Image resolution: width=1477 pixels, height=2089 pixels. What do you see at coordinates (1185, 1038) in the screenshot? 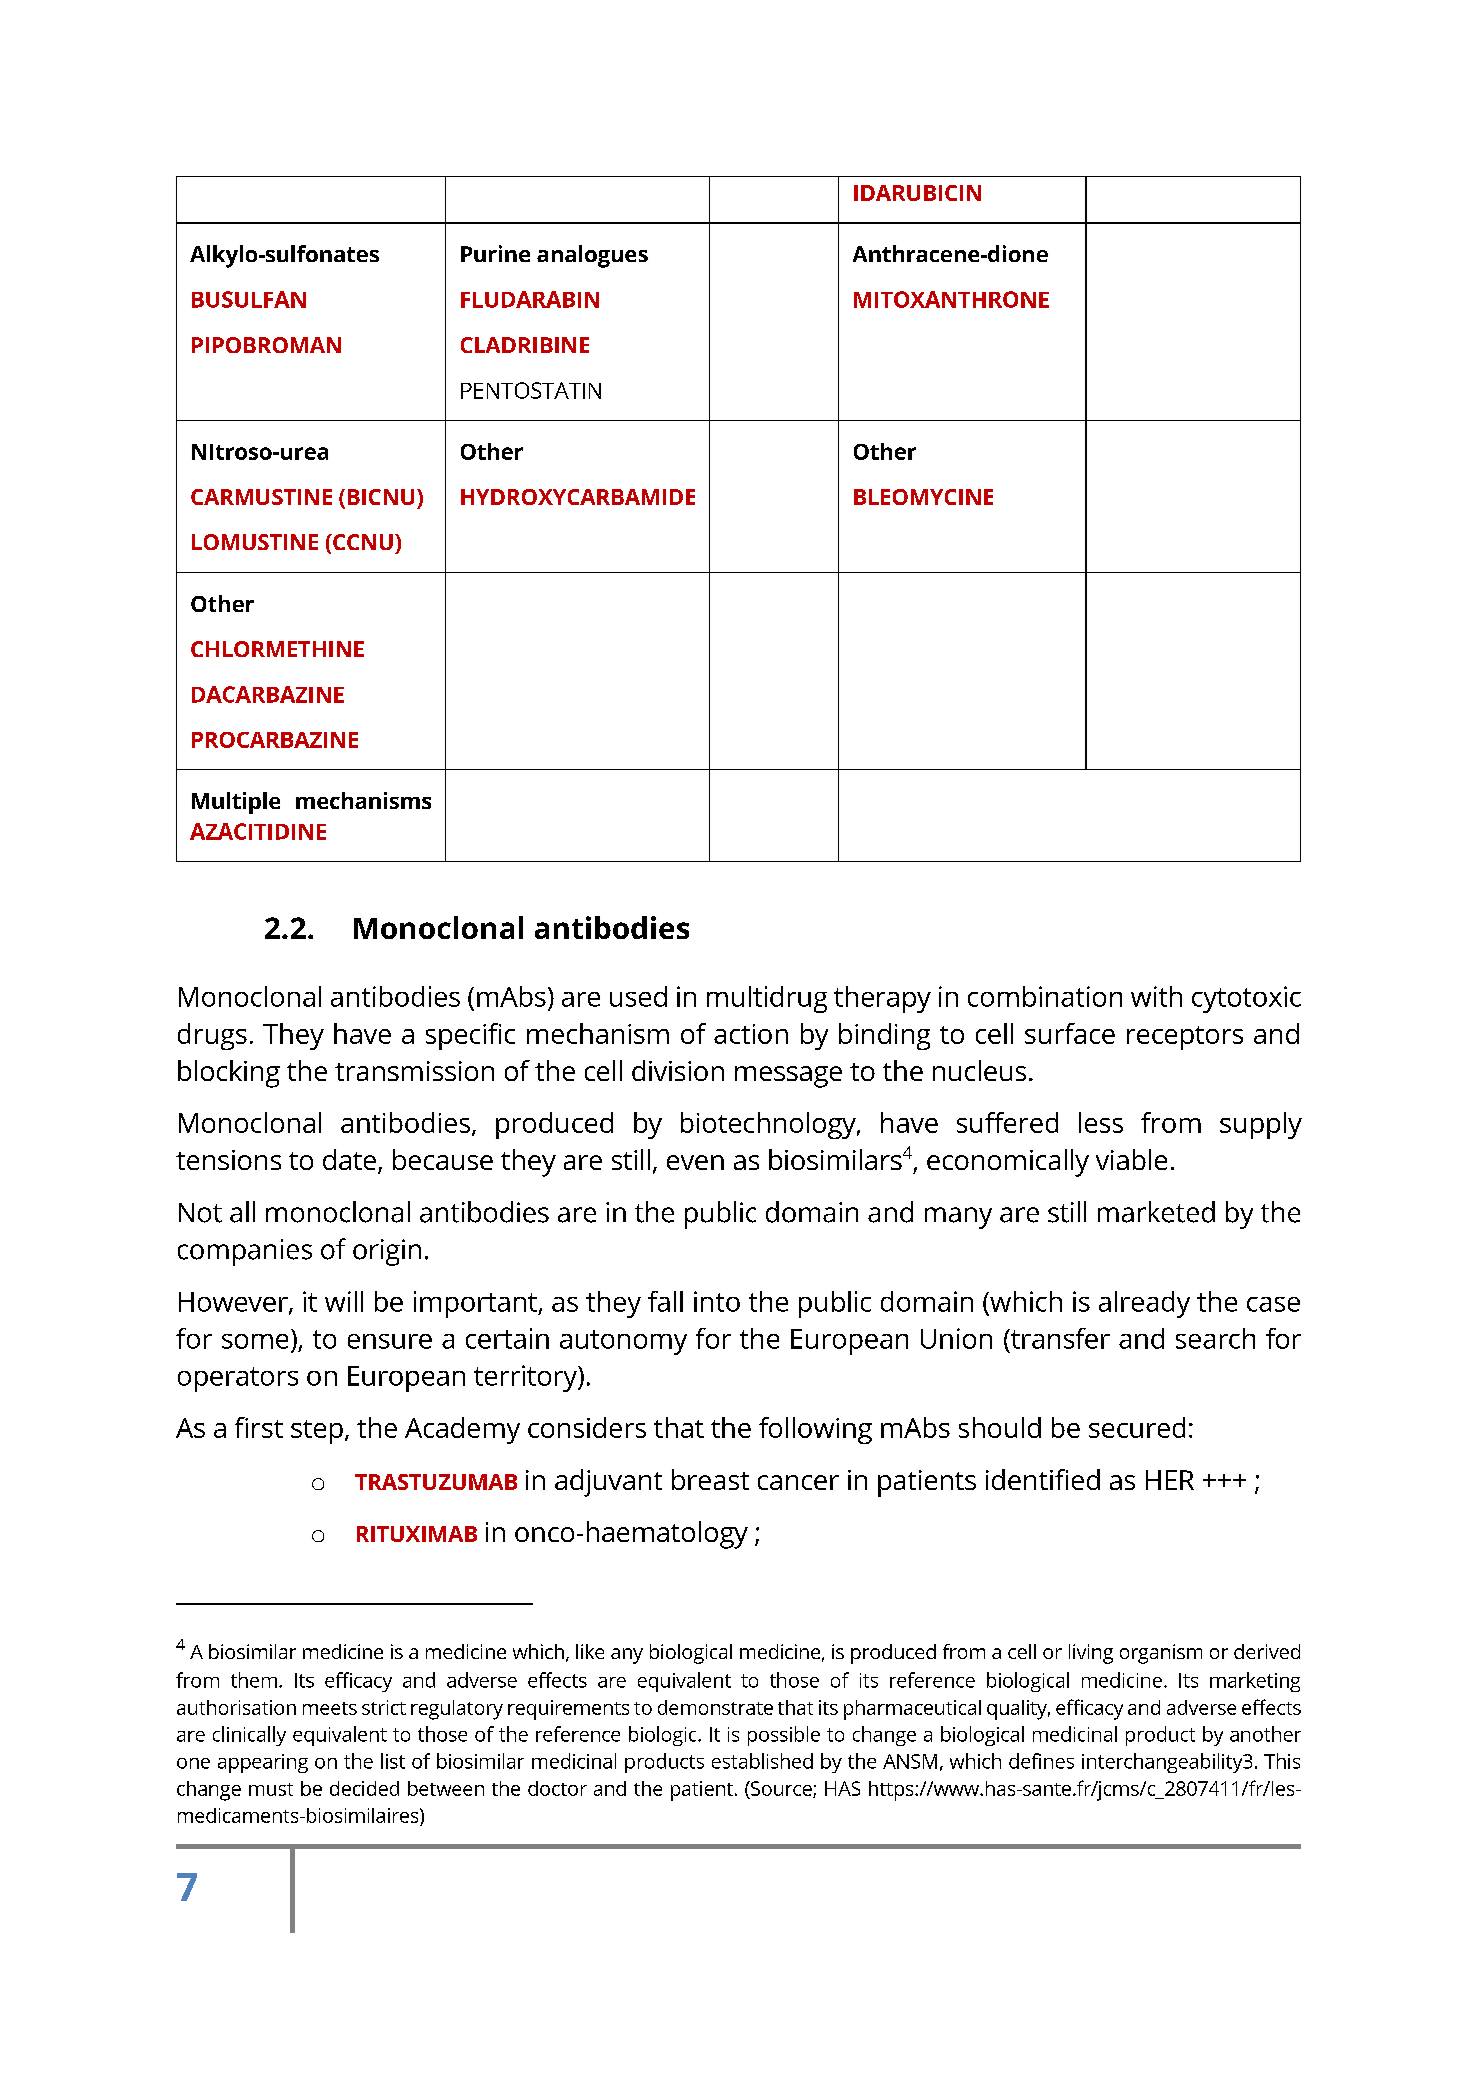
I see `receptors` at bounding box center [1185, 1038].
